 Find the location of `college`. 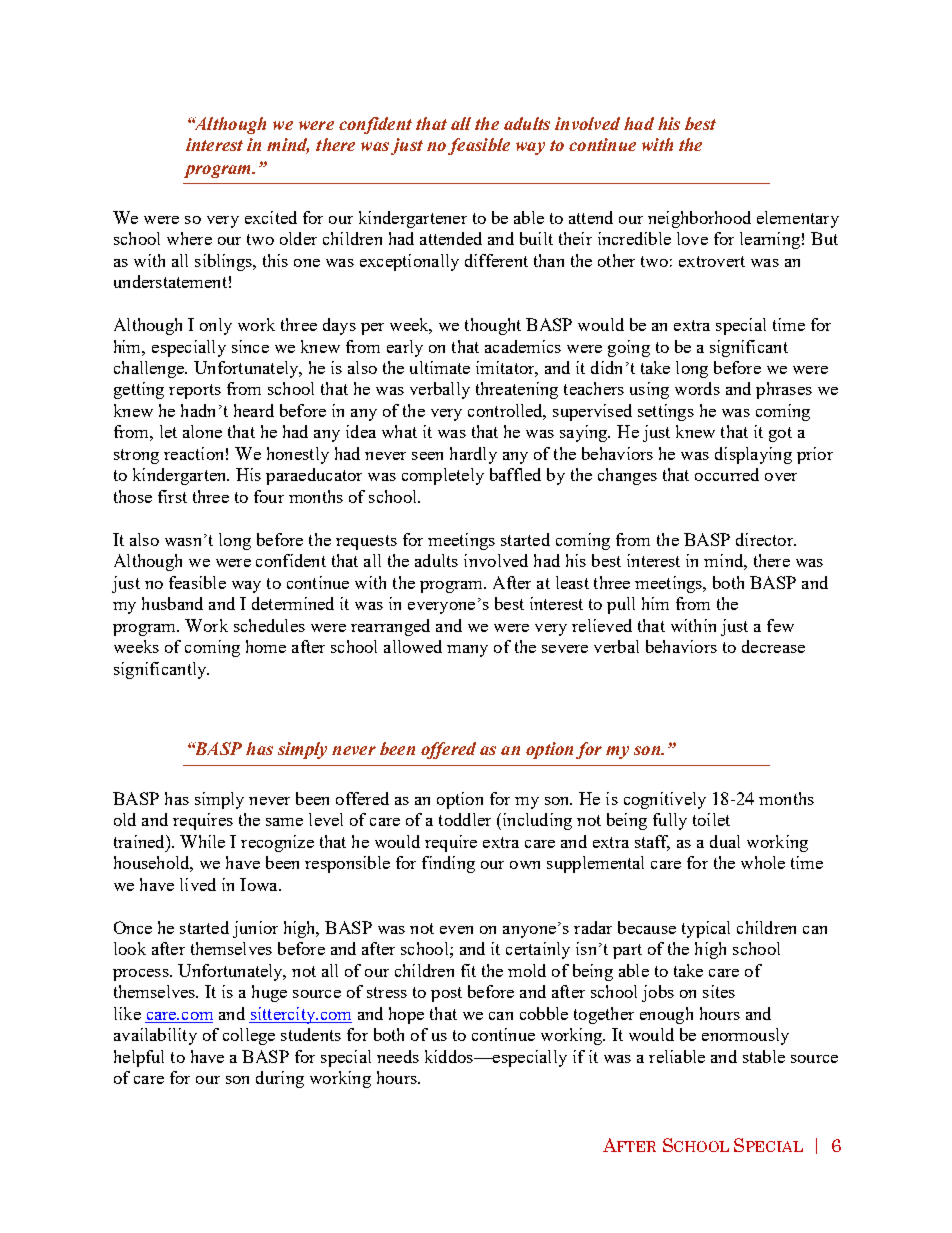

college is located at coordinates (249, 1036).
